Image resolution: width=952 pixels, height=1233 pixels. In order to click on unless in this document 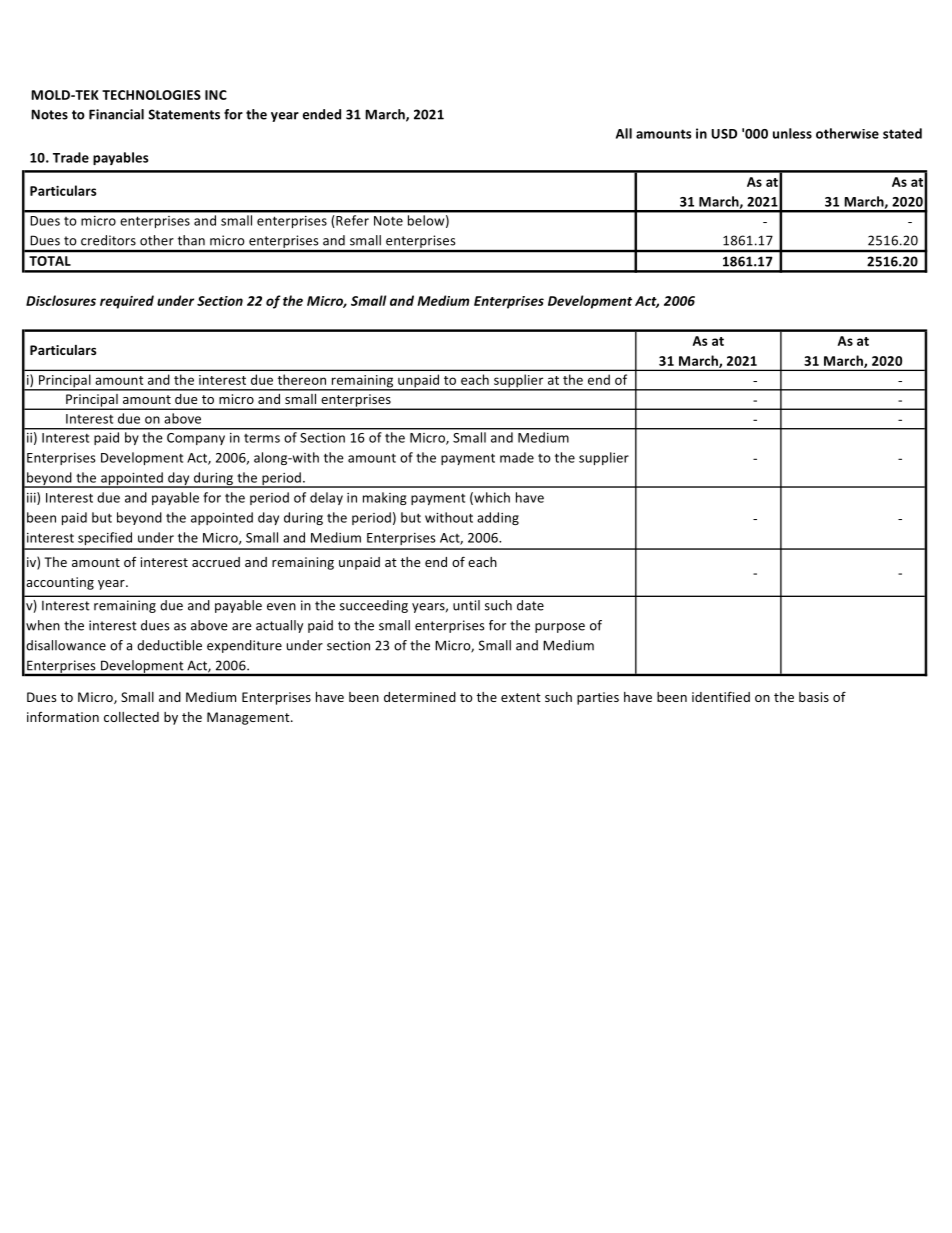, I will do `click(792, 133)`.
